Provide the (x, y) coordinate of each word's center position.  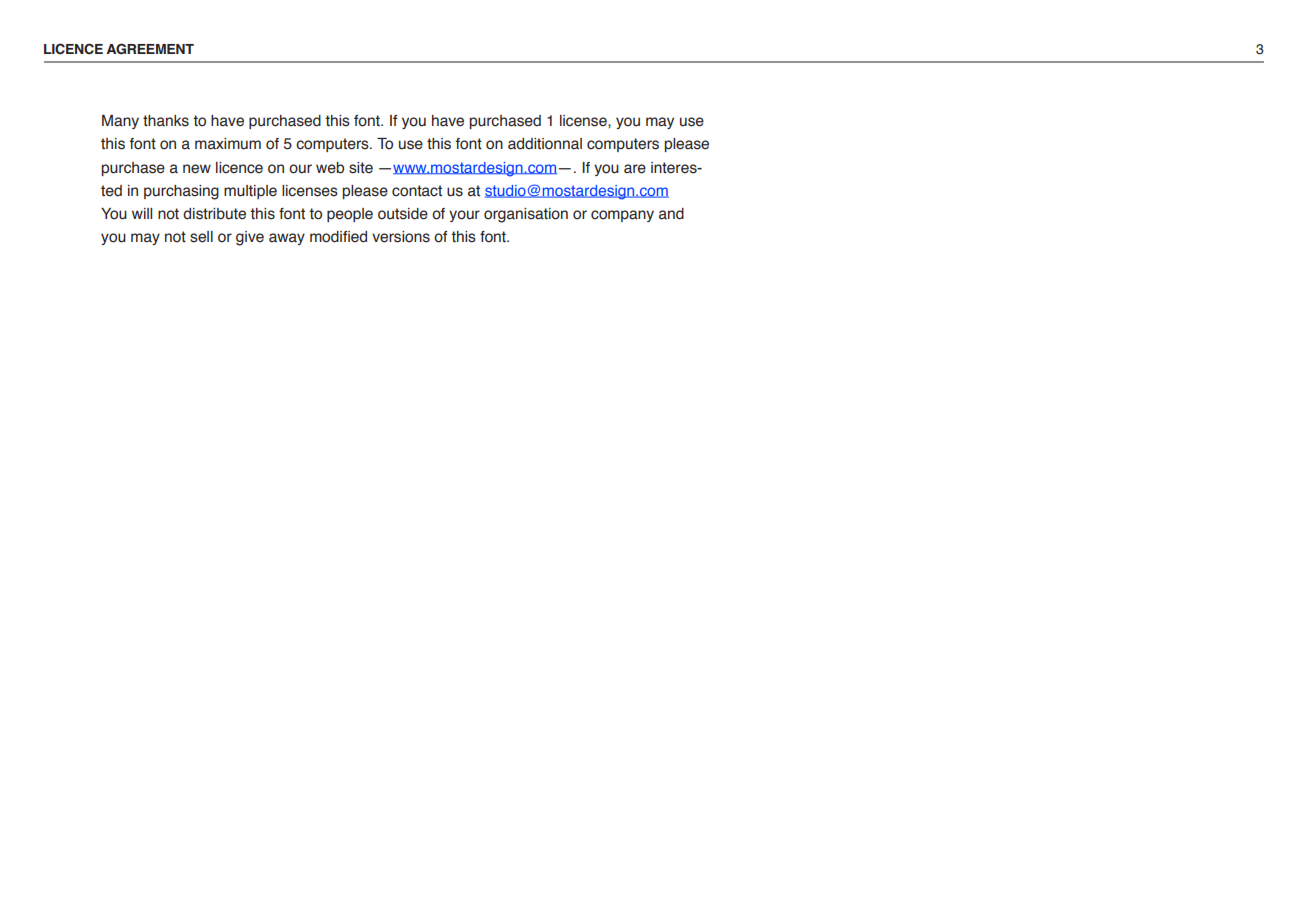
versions (401, 237)
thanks (166, 121)
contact (417, 191)
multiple (250, 192)
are (635, 169)
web (330, 168)
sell (201, 237)
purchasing (181, 192)
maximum (228, 144)
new (197, 169)
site (361, 168)
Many (120, 122)
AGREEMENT (150, 48)
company (622, 216)
